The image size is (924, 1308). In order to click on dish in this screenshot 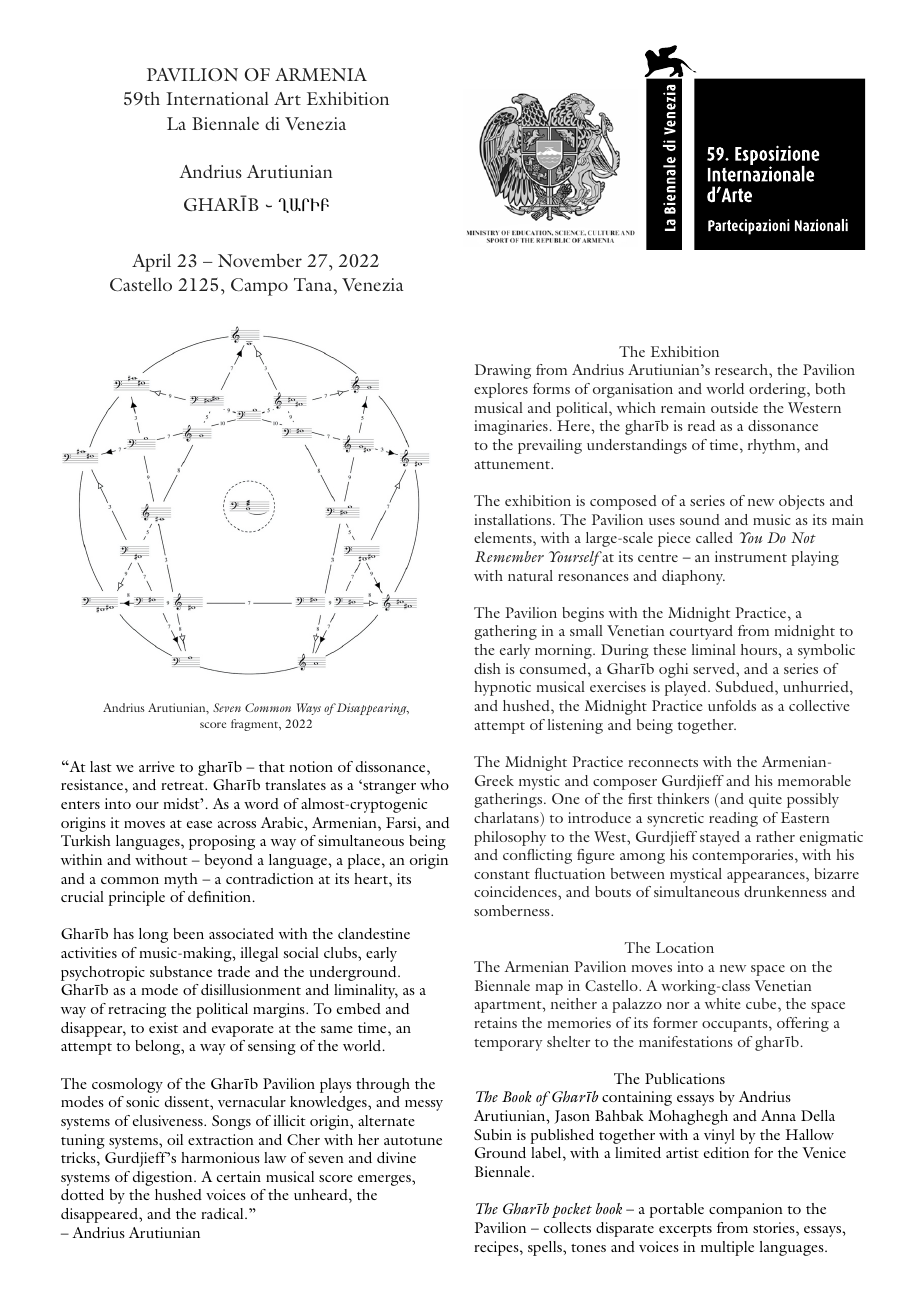, I will do `click(487, 668)`.
